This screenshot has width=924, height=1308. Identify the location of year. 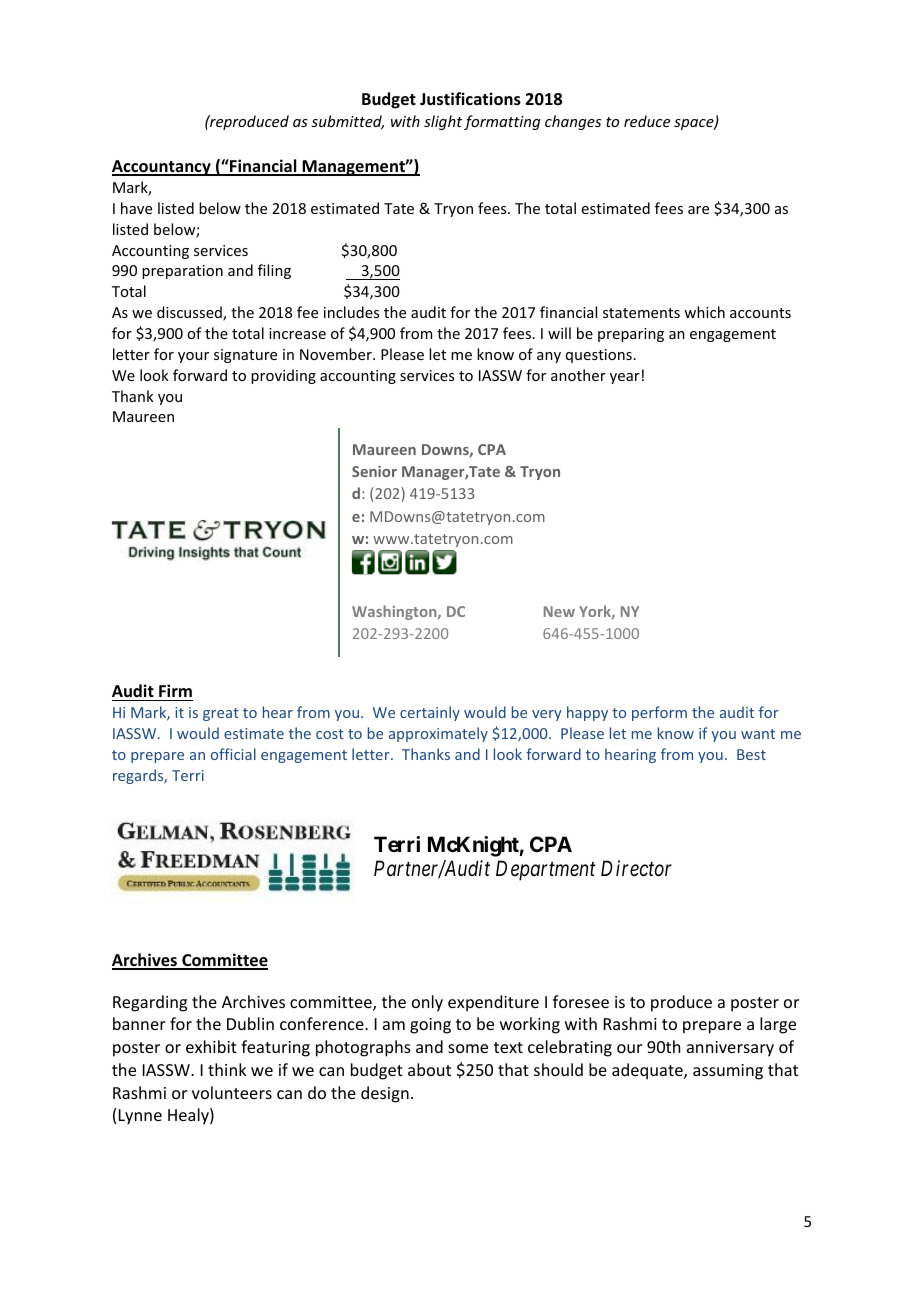
(625, 378).
